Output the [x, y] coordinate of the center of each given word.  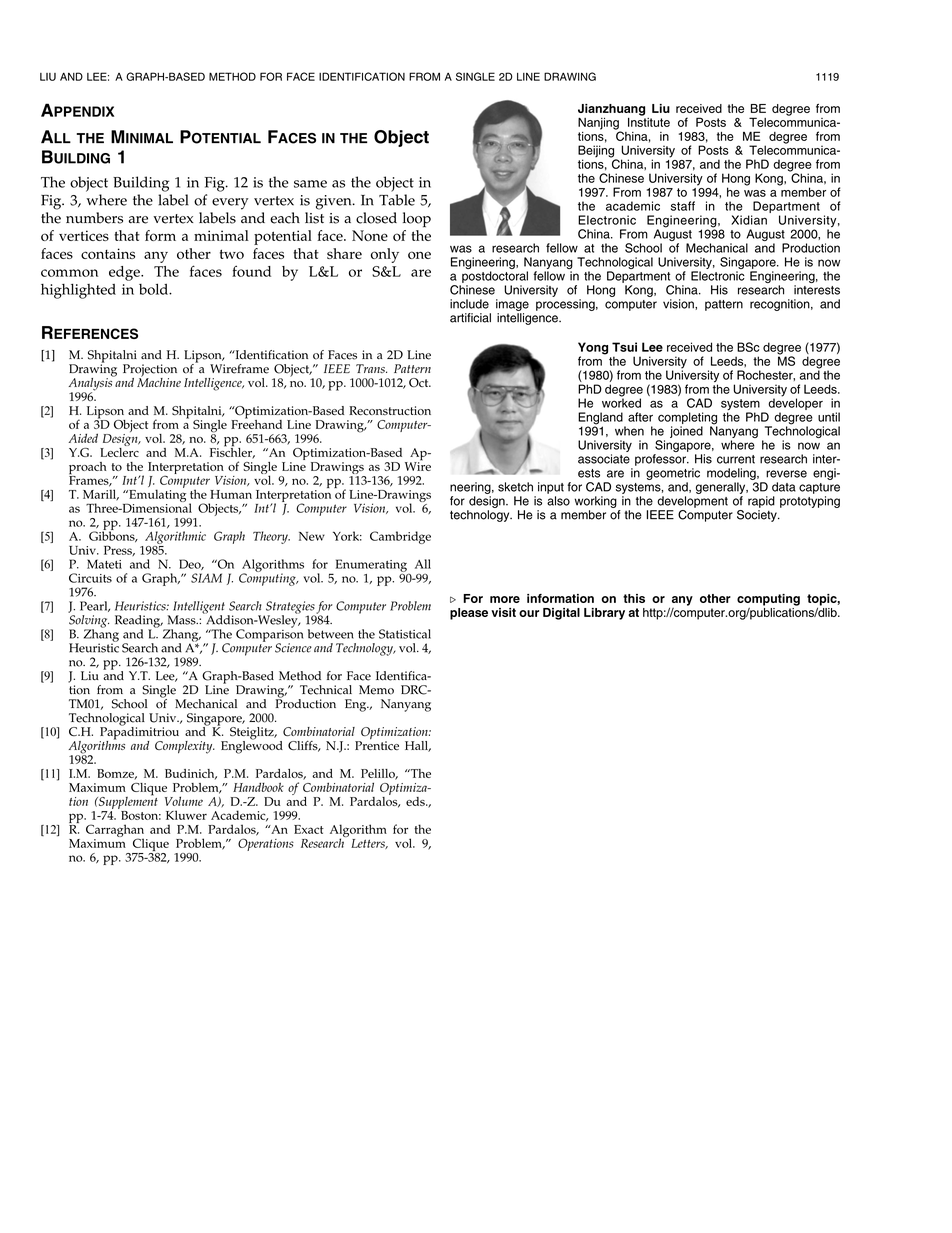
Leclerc [119, 451]
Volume [184, 801]
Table [397, 200]
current [736, 459]
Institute [649, 121]
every [230, 204]
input [551, 488]
